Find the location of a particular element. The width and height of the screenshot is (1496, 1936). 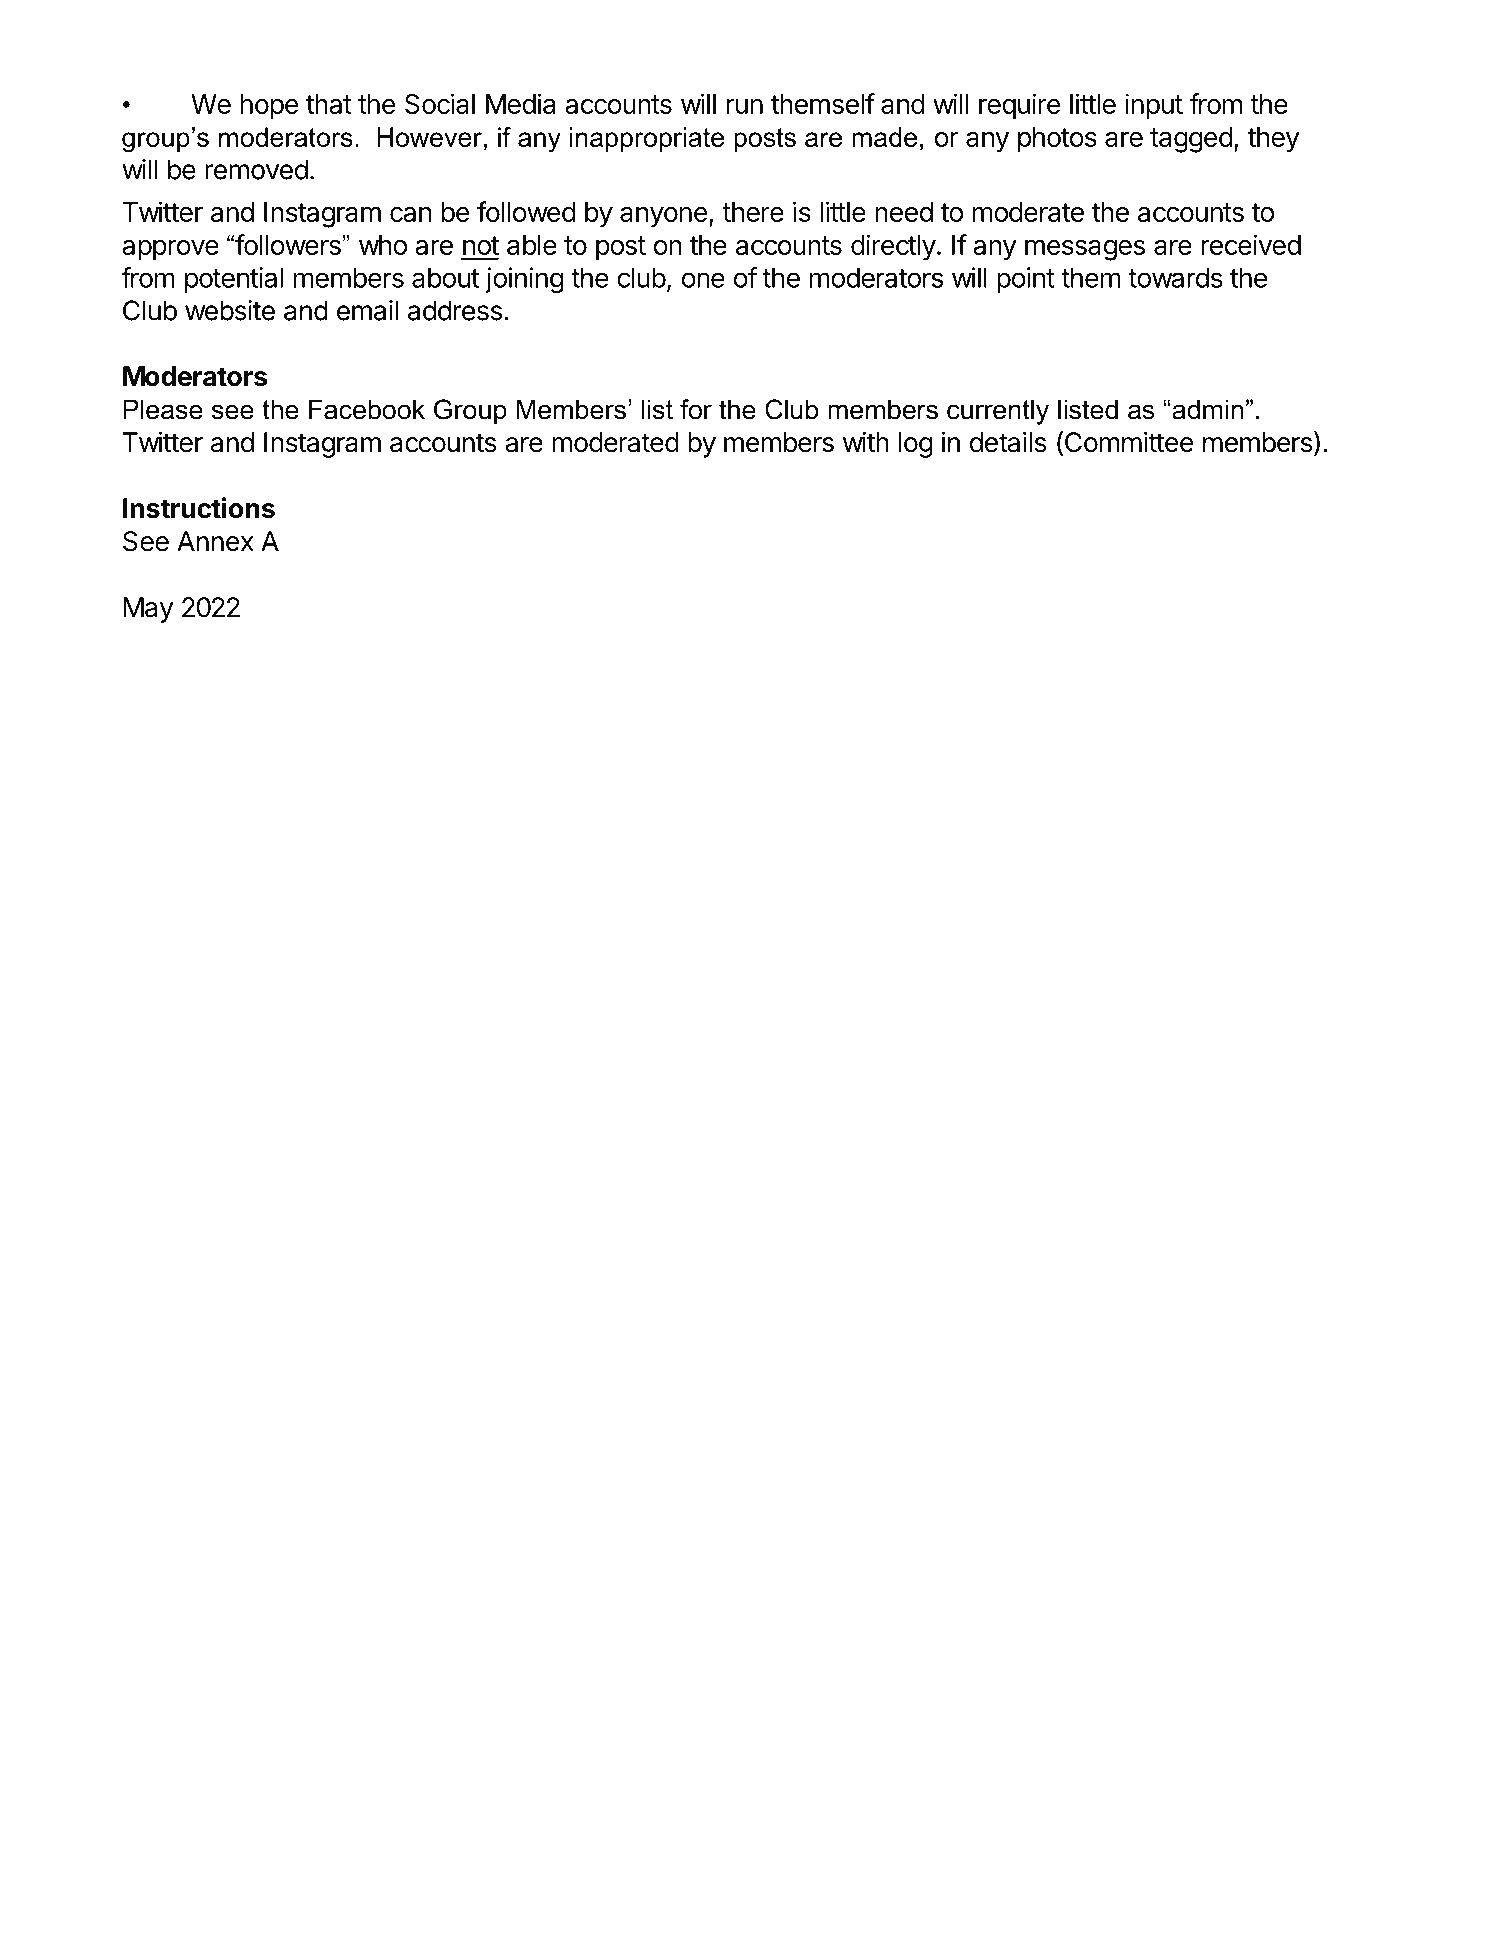

for is located at coordinates (696, 409).
